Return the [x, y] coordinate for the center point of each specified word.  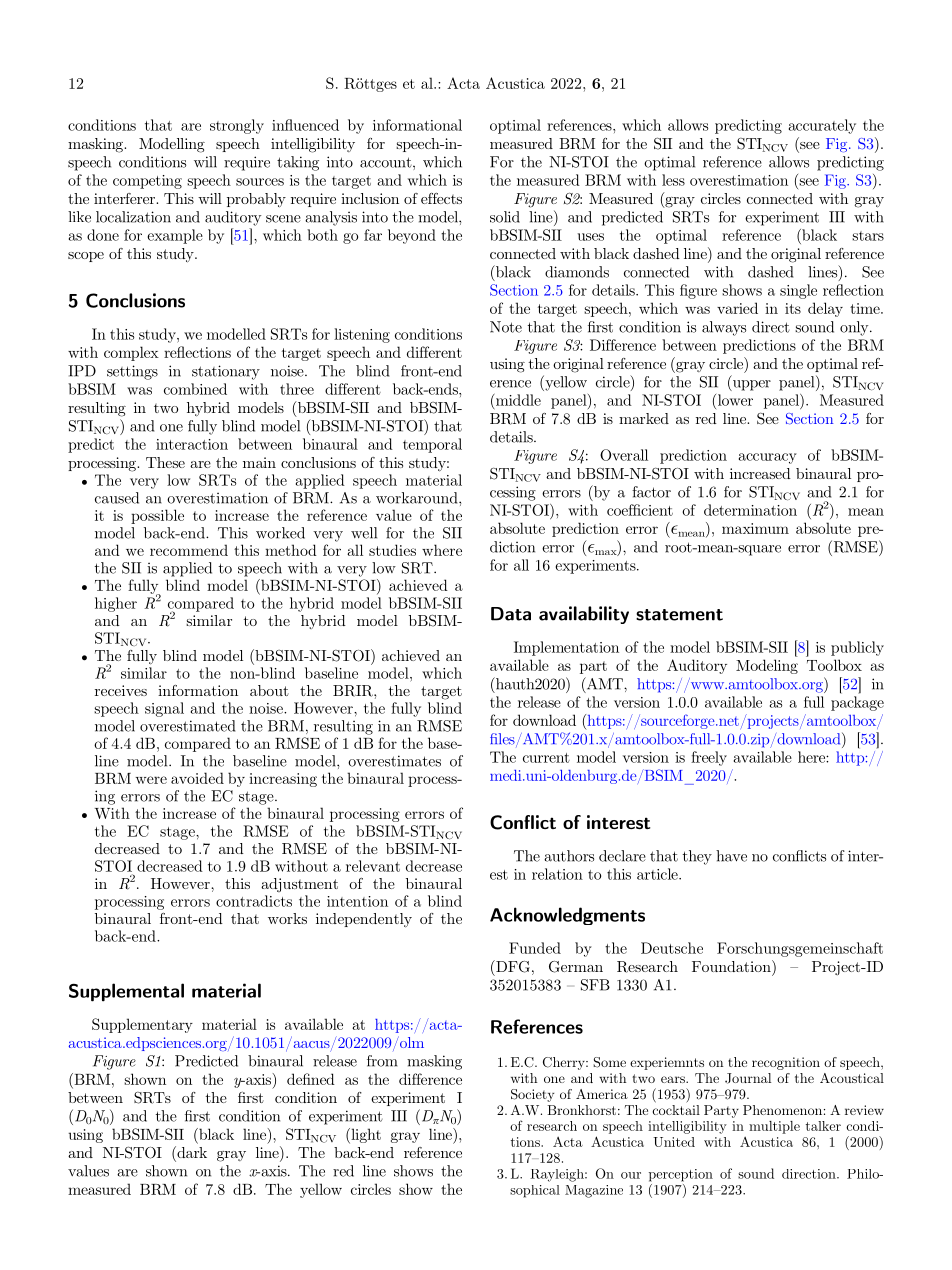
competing [147, 182]
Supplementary [142, 1025]
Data [511, 614]
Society [532, 1095]
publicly [857, 648]
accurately [822, 126]
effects [441, 198]
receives [121, 690]
